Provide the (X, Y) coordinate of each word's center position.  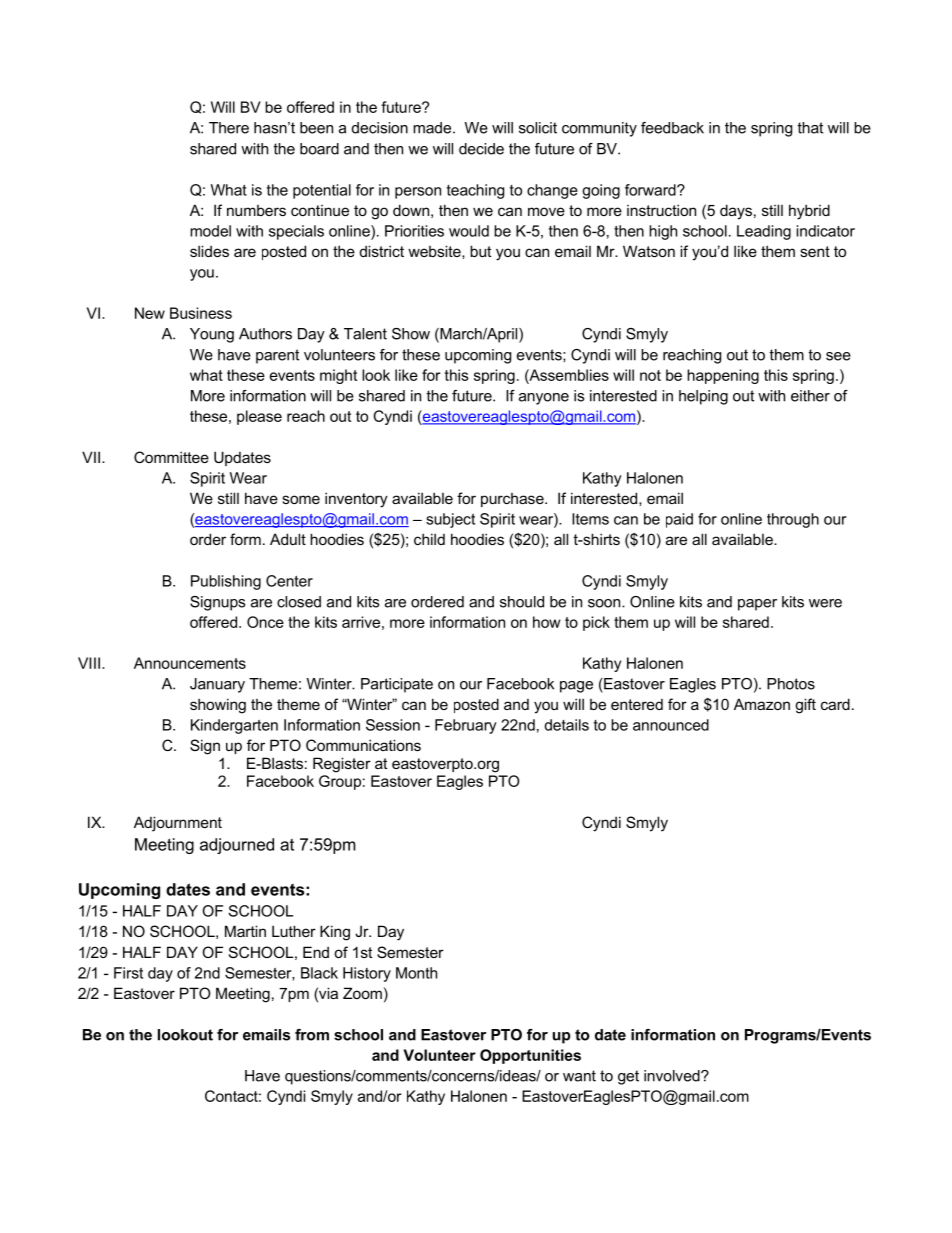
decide (481, 149)
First (128, 973)
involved (673, 1076)
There (229, 128)
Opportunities (530, 1056)
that (810, 128)
